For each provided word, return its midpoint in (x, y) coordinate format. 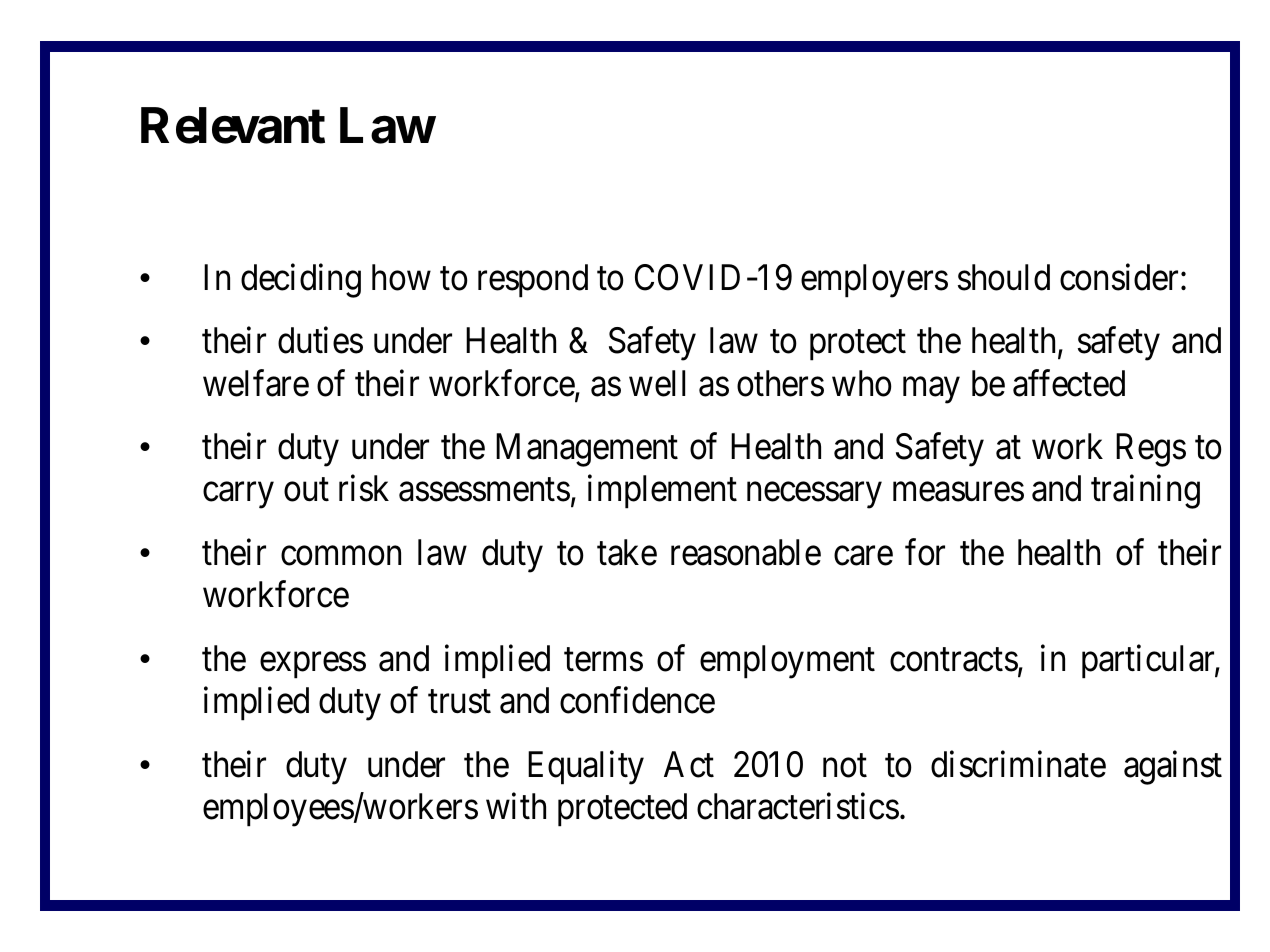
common (341, 556)
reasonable (746, 552)
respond (533, 281)
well (657, 383)
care (863, 556)
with (516, 806)
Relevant (233, 125)
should (1004, 277)
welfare (256, 383)
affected (1069, 383)
